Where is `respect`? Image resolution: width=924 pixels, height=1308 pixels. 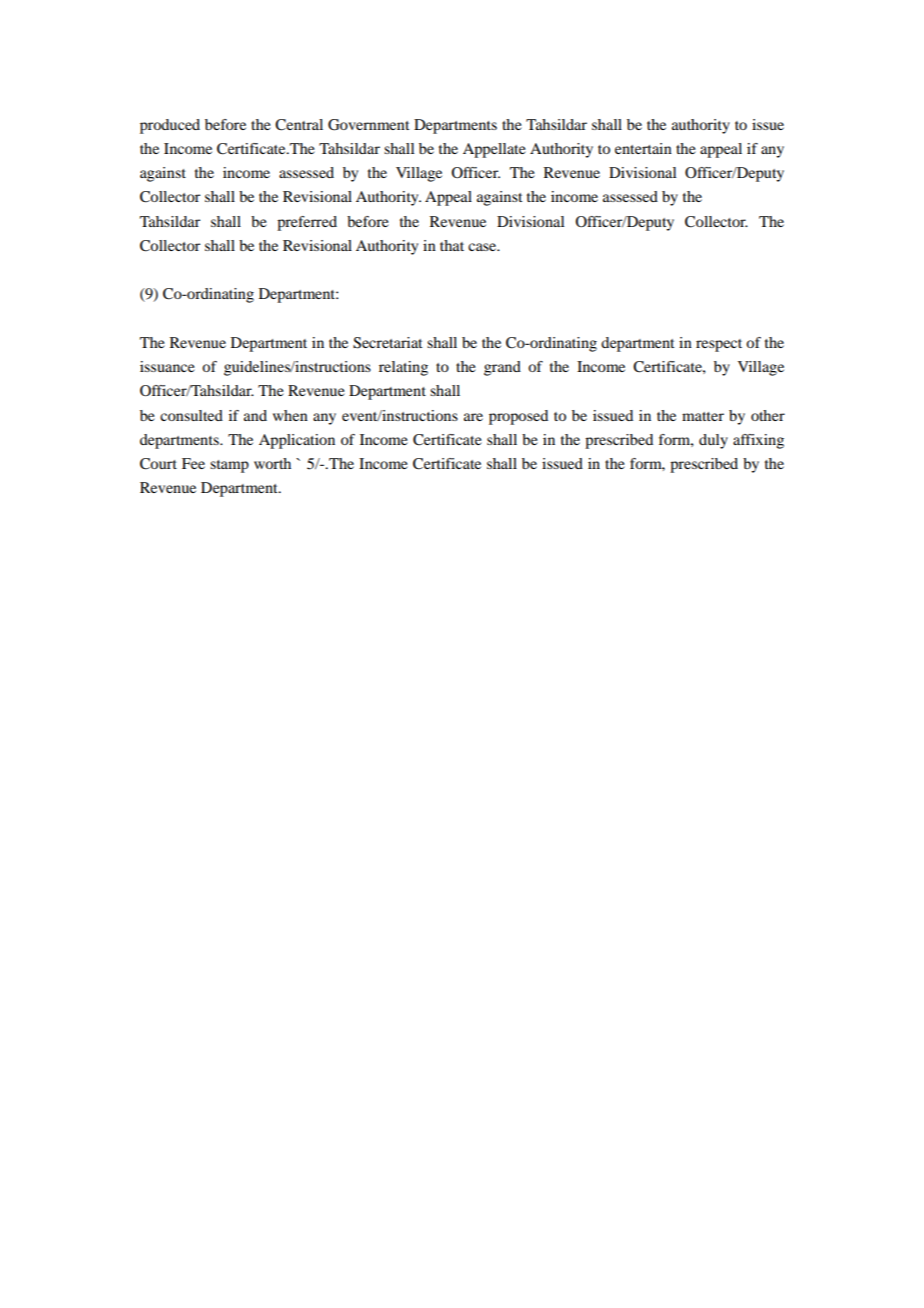 respect is located at coordinates (719, 345).
